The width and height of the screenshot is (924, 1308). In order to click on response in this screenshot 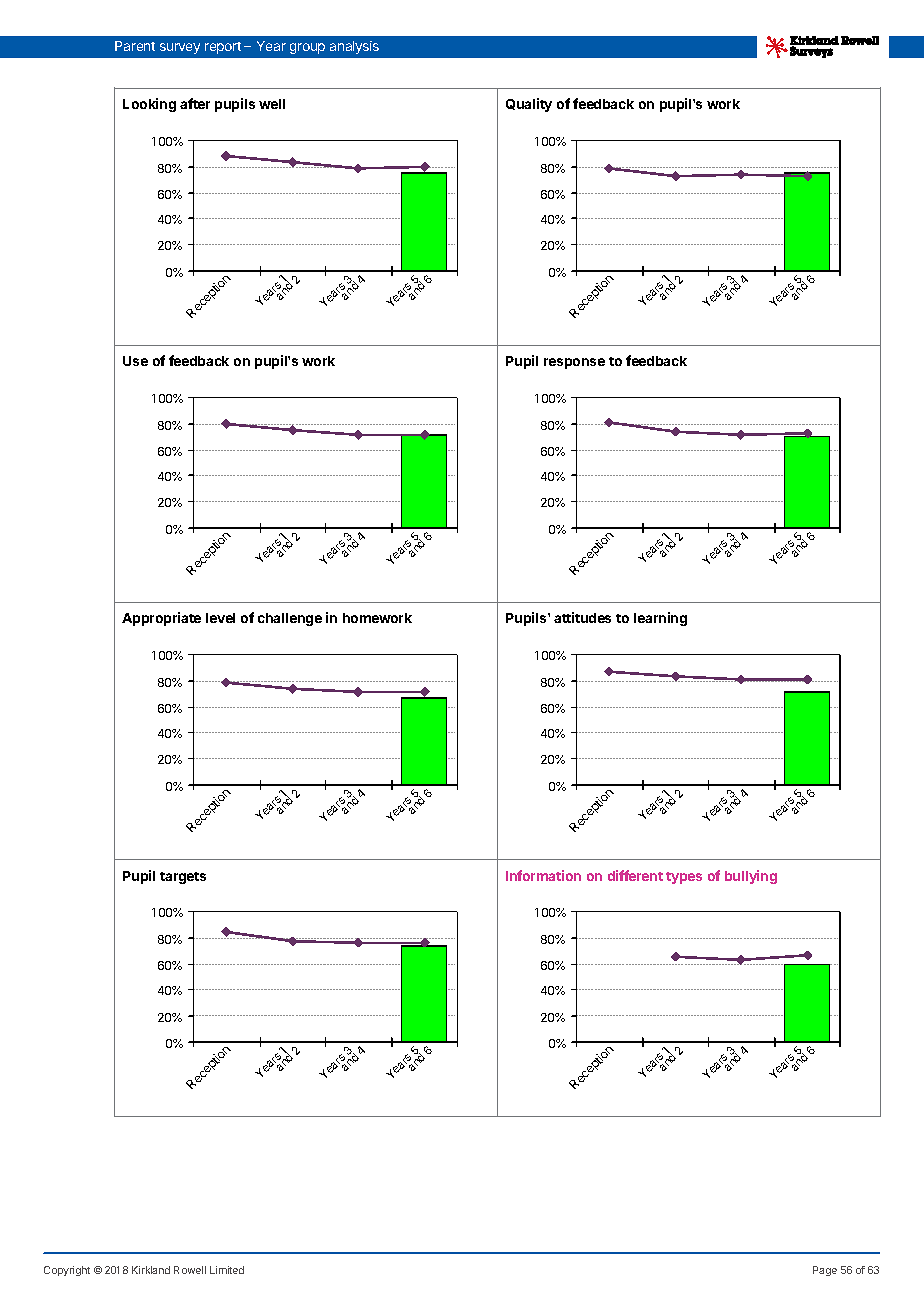, I will do `click(574, 363)`.
